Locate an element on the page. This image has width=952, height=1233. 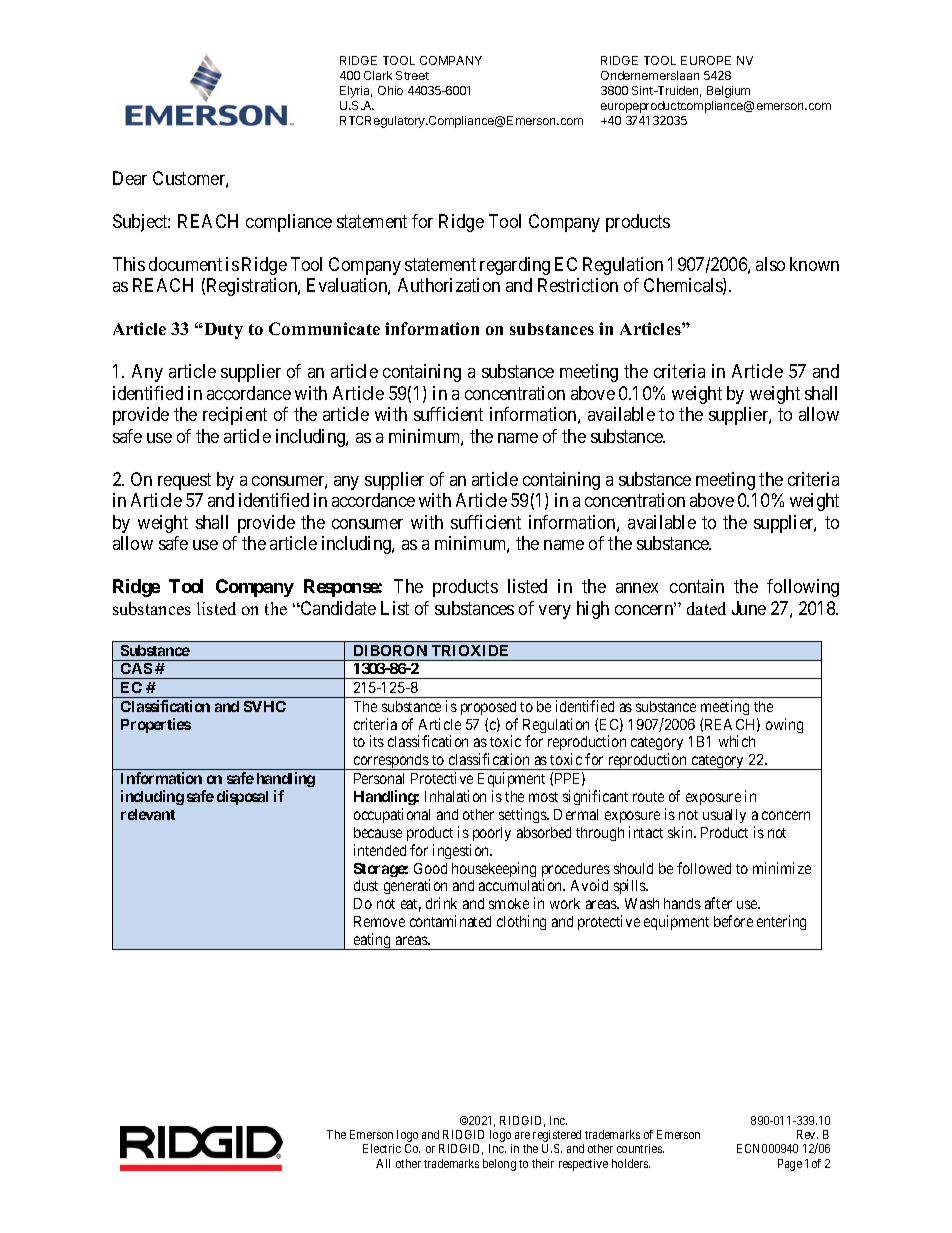
Belgium is located at coordinates (728, 92).
